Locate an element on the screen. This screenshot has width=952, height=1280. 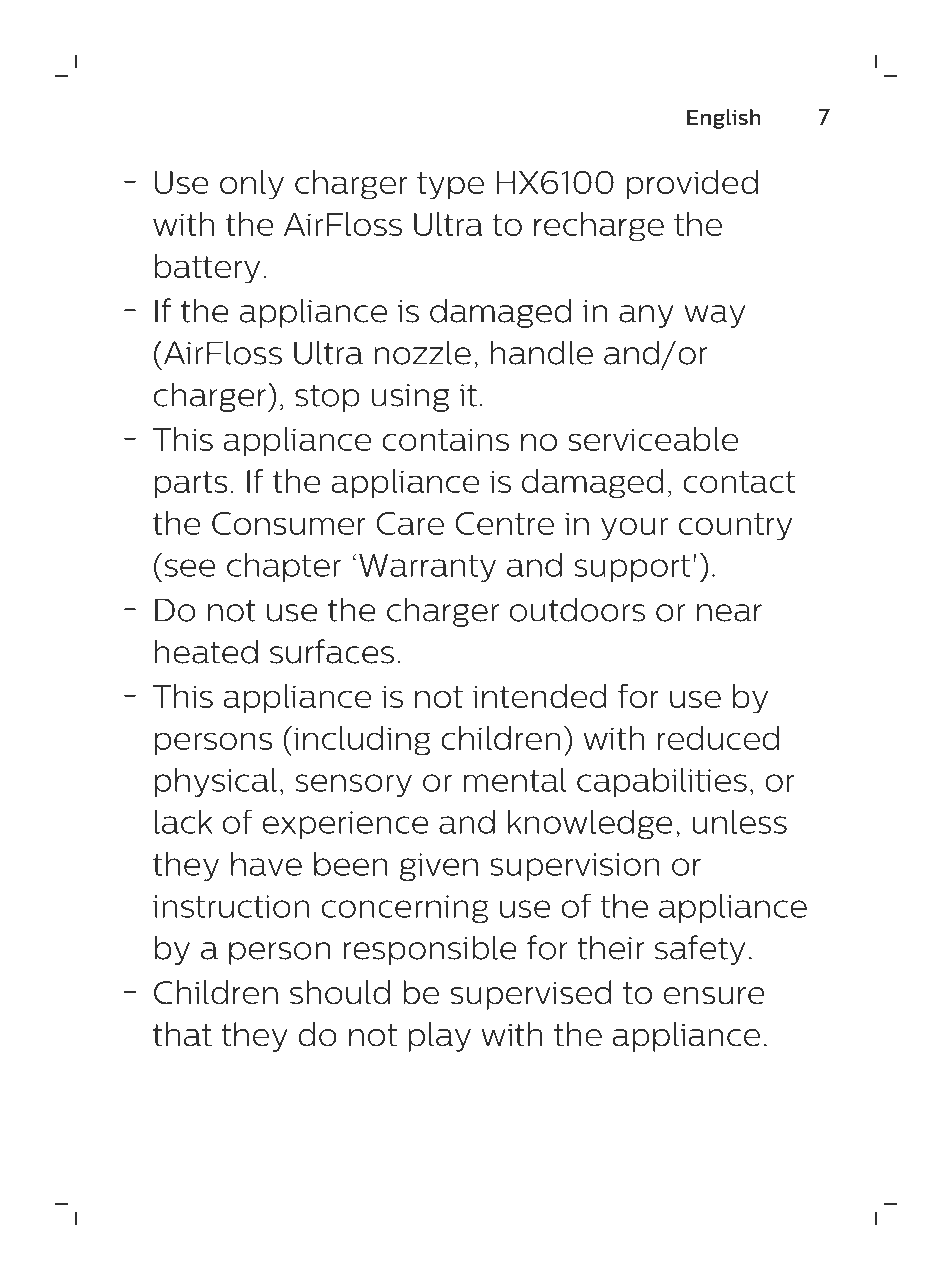
near is located at coordinates (729, 613).
